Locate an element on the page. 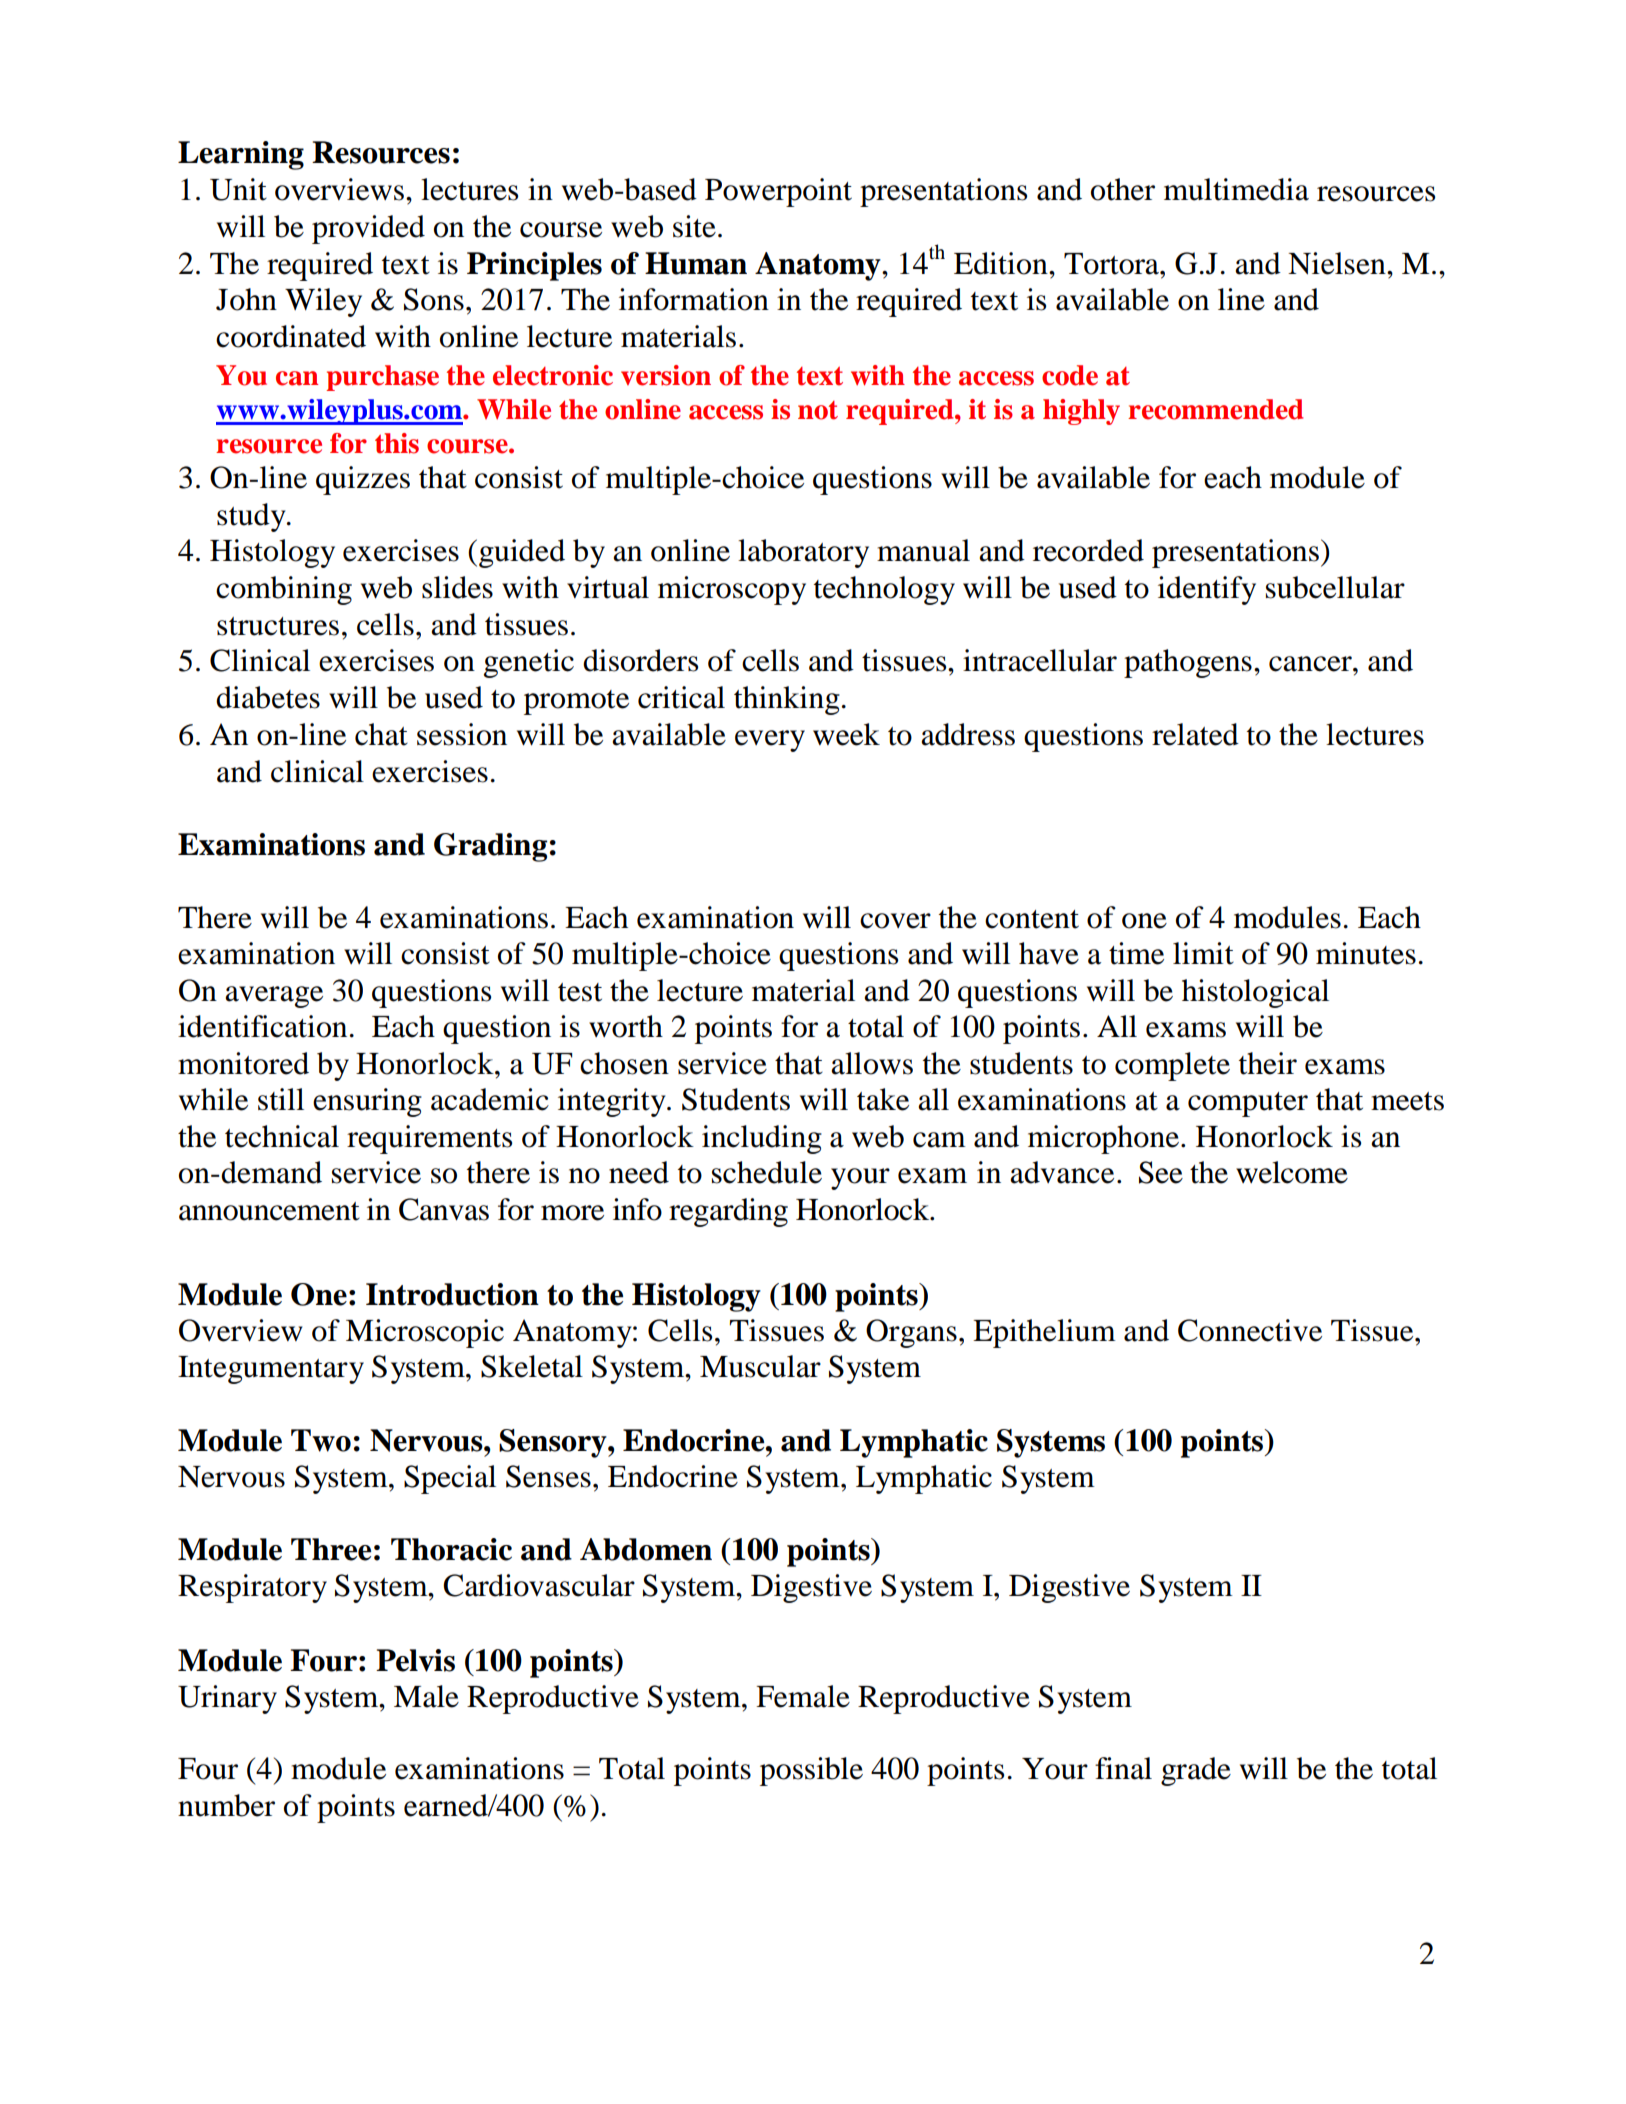 The height and width of the page is (2104, 1626). cover is located at coordinates (895, 921).
